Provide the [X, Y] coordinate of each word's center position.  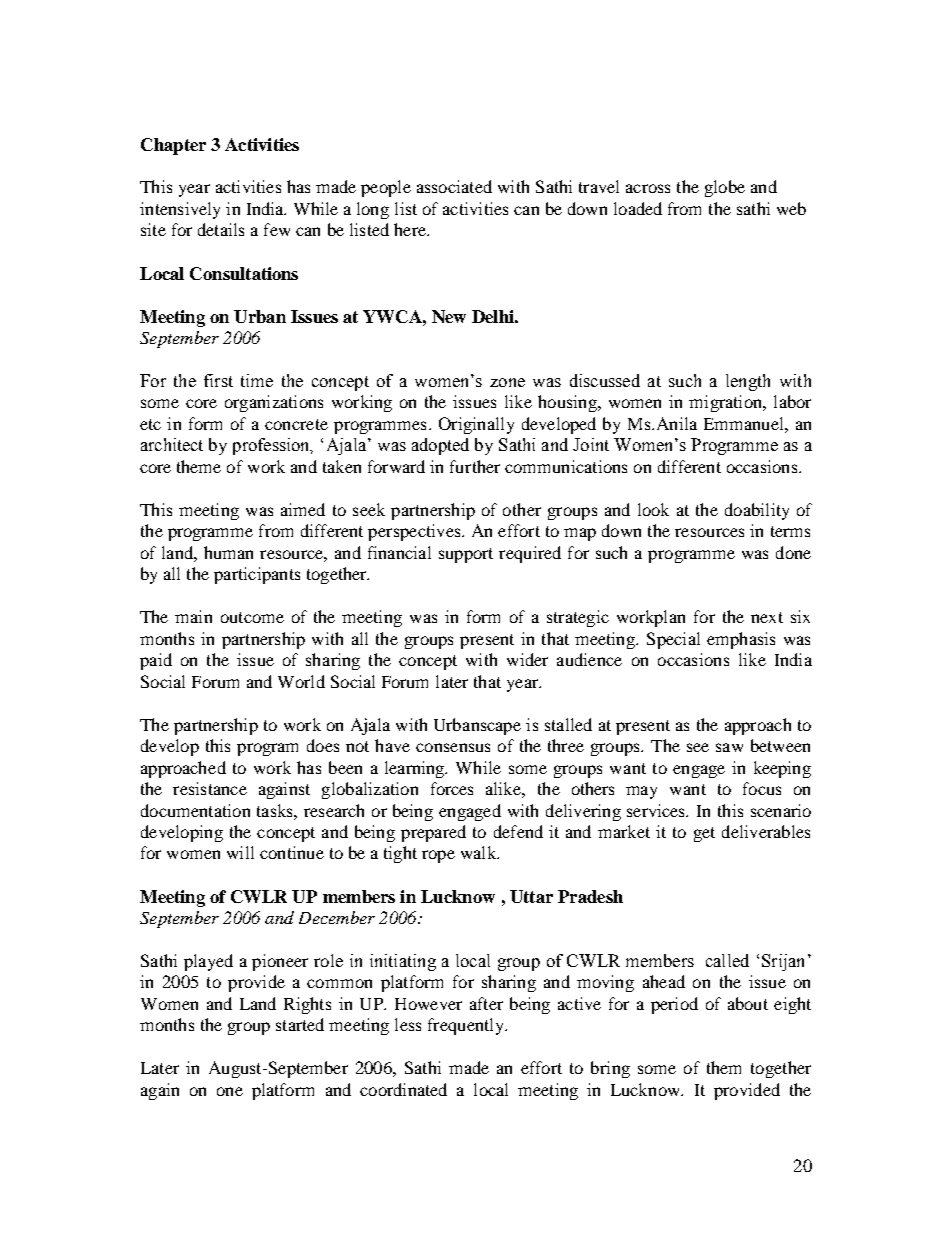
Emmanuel [745, 423]
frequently [467, 1026]
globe [725, 188]
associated [454, 186]
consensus [453, 747]
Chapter [173, 146]
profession [272, 446]
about [748, 1003]
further [475, 466]
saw [729, 747]
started [300, 1024]
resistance [210, 788]
